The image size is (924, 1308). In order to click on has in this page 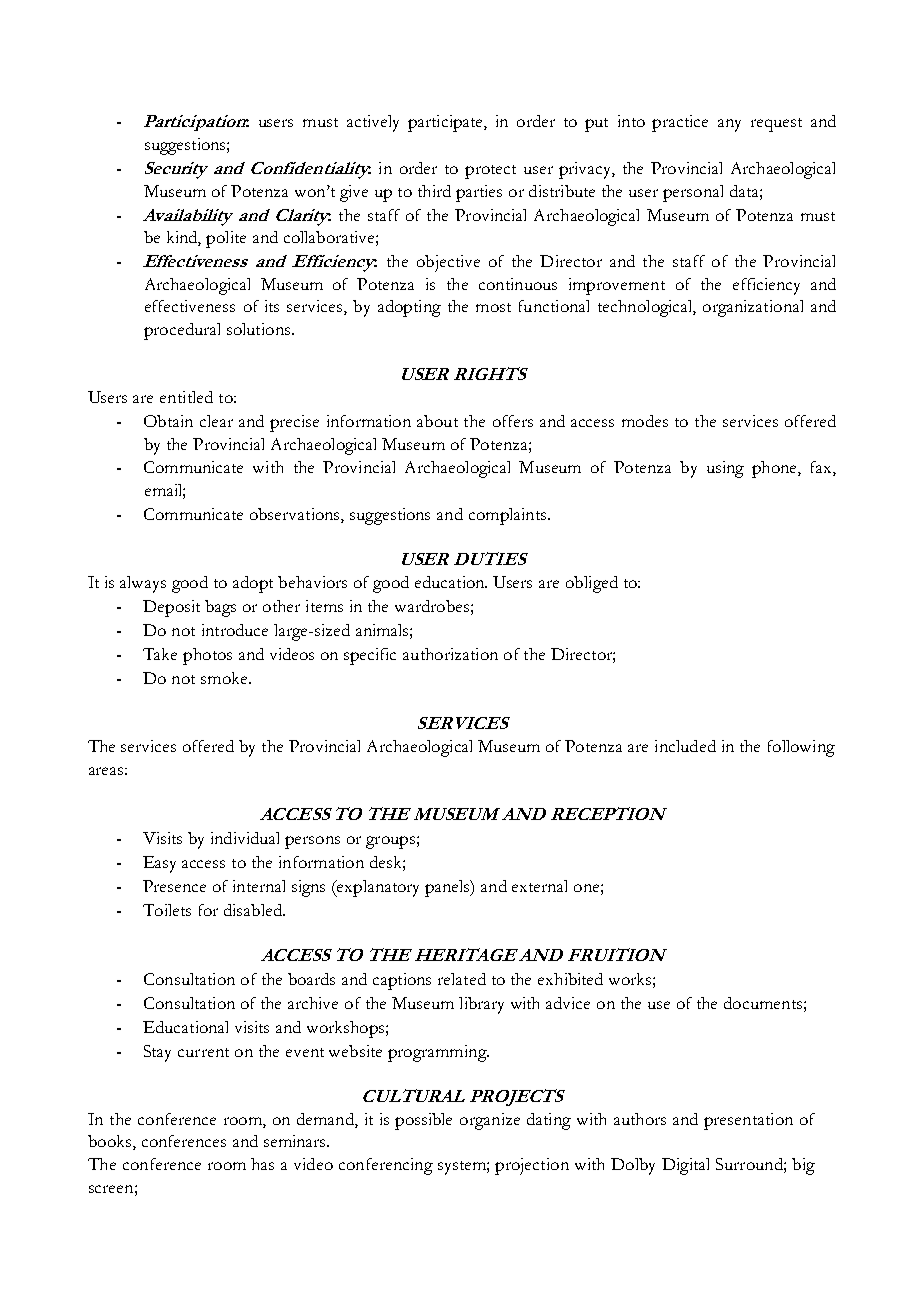, I will do `click(262, 1164)`.
